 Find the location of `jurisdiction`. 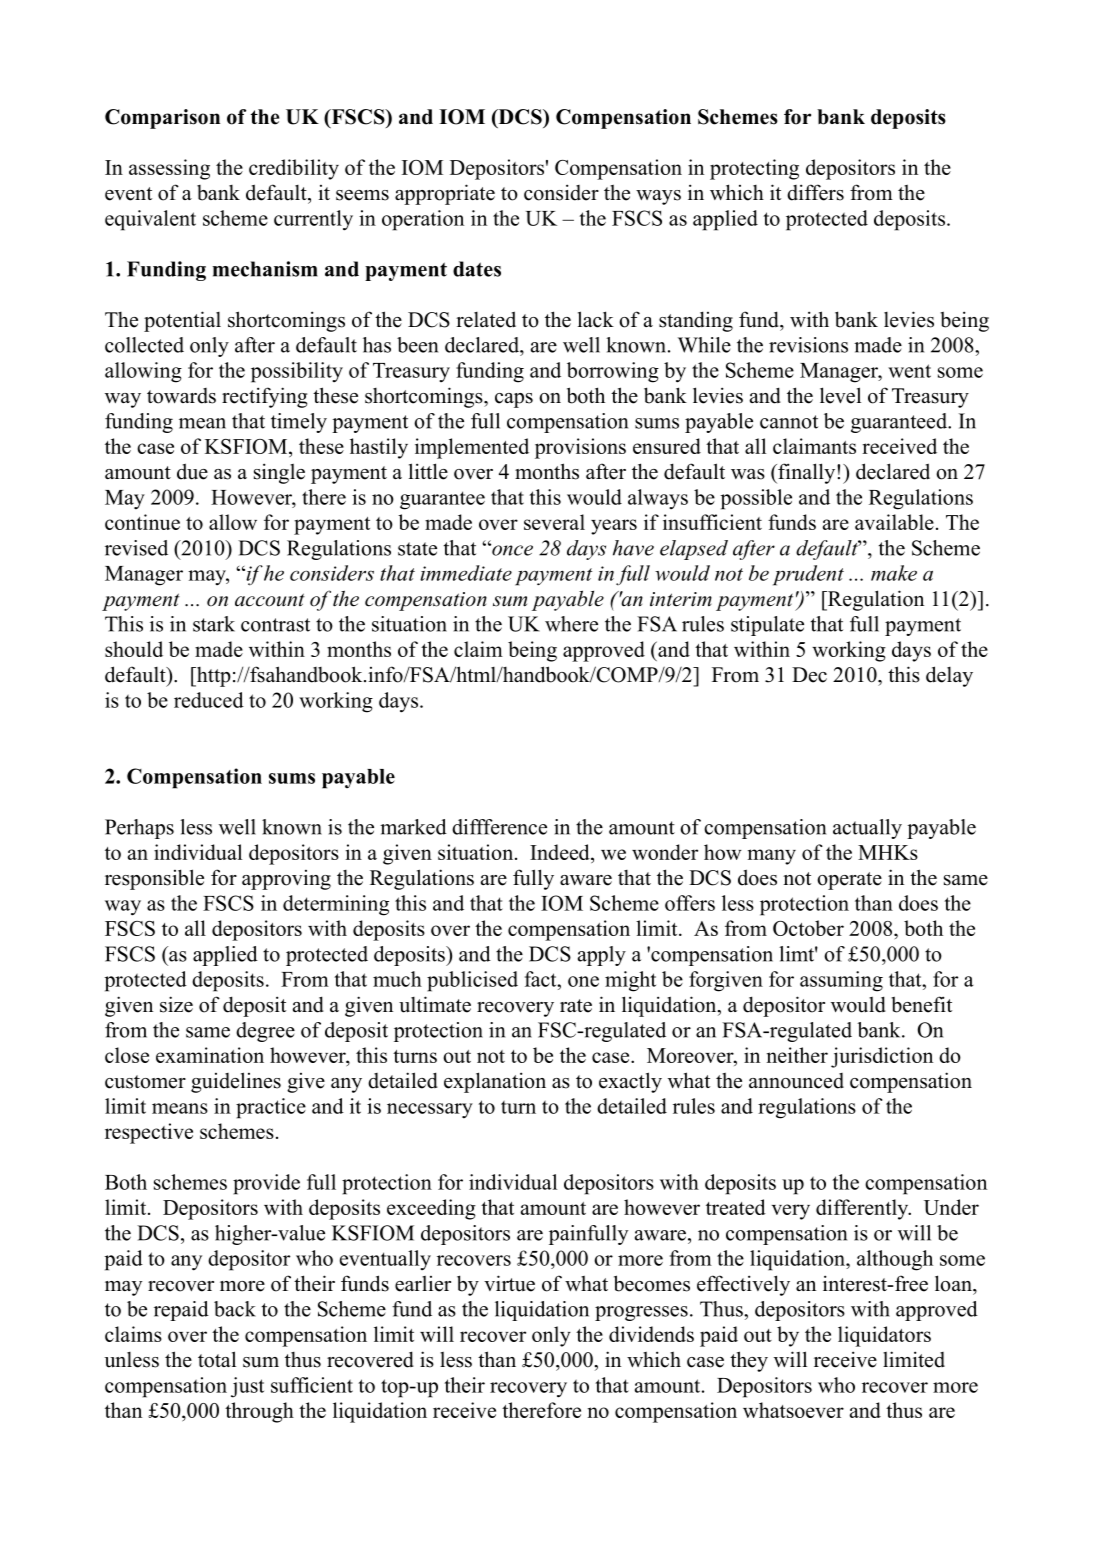

jurisdiction is located at coordinates (882, 1057).
